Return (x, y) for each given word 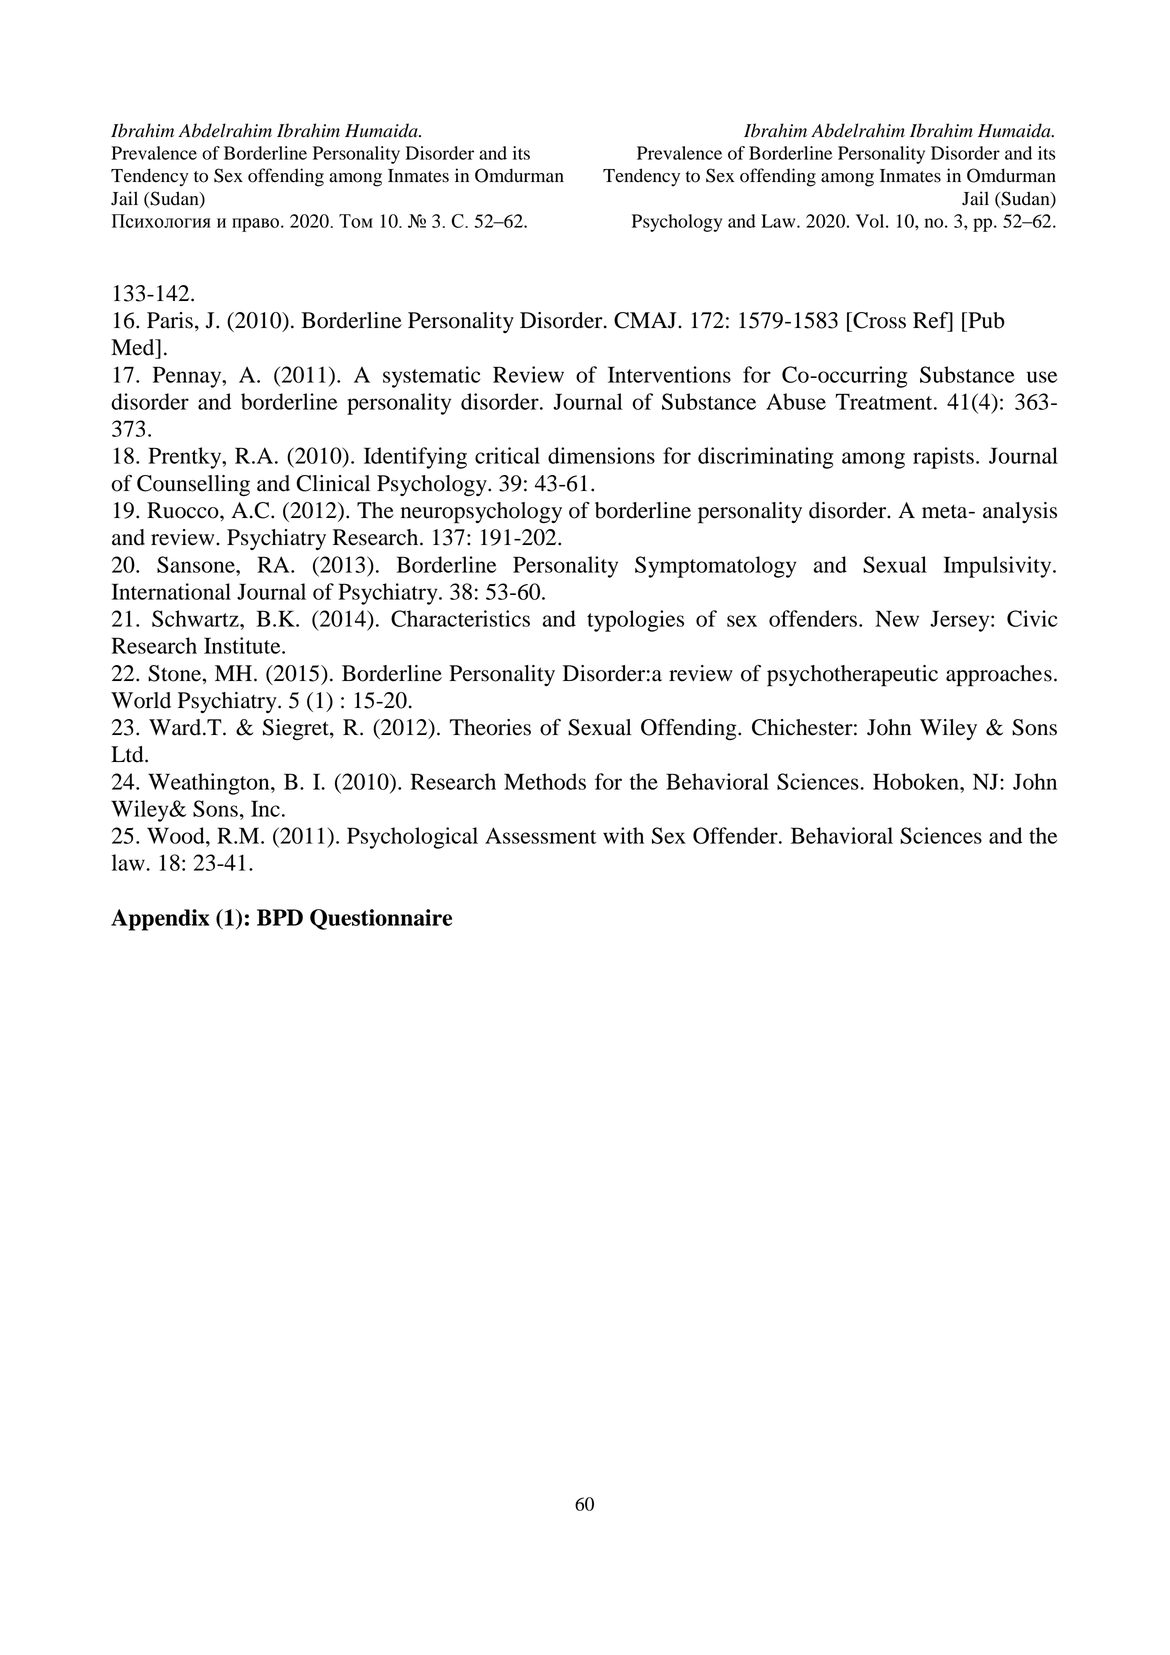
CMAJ (646, 320)
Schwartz (196, 618)
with (623, 835)
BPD (280, 917)
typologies (635, 621)
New (897, 618)
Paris (170, 320)
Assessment (540, 835)
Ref (931, 320)
